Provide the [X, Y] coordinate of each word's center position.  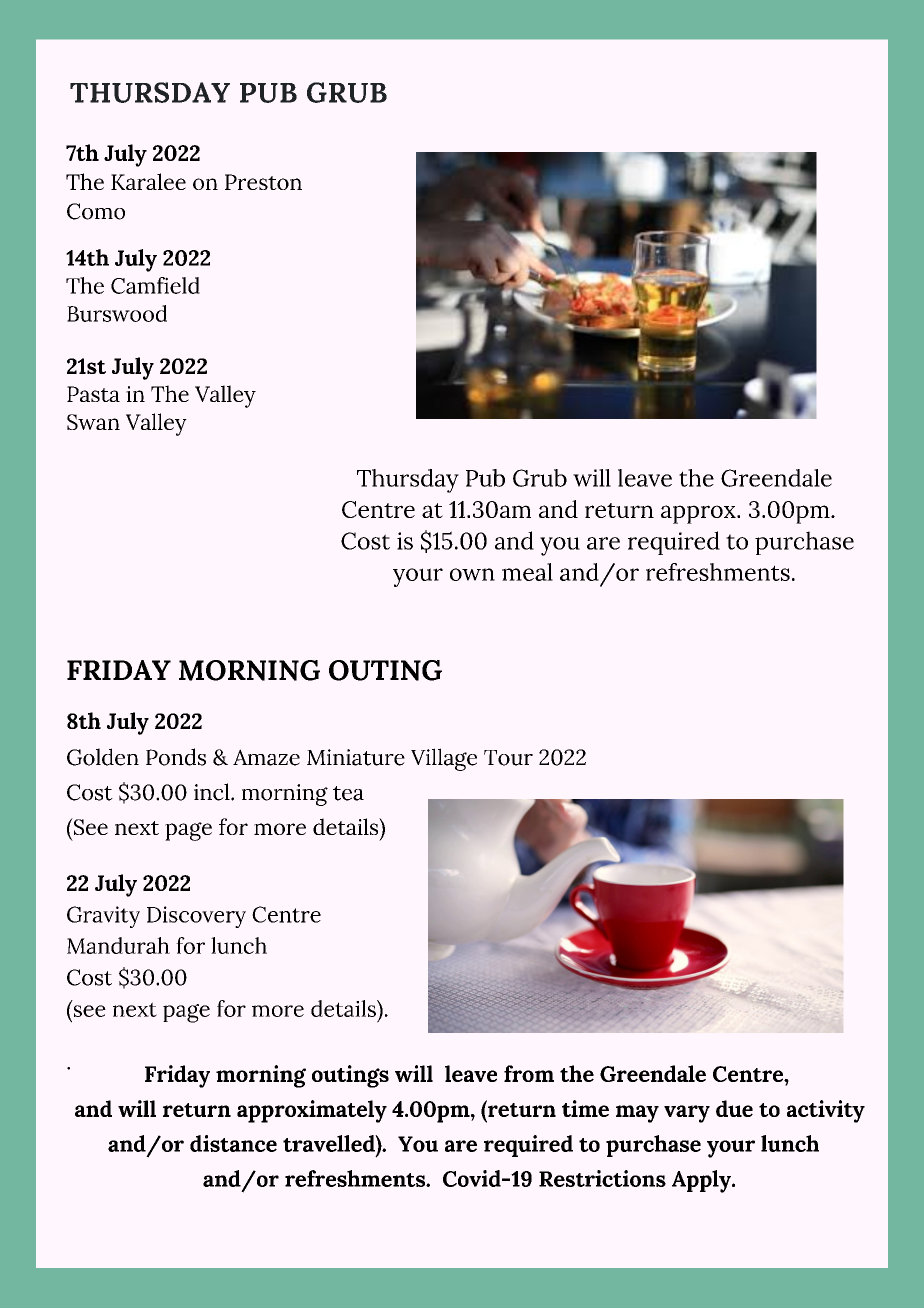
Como [96, 211]
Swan [93, 422]
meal [527, 572]
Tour [508, 758]
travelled [330, 1143]
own [472, 574]
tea [348, 793]
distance [233, 1143]
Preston [263, 182]
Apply [702, 1181]
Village [444, 759]
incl [213, 792]
